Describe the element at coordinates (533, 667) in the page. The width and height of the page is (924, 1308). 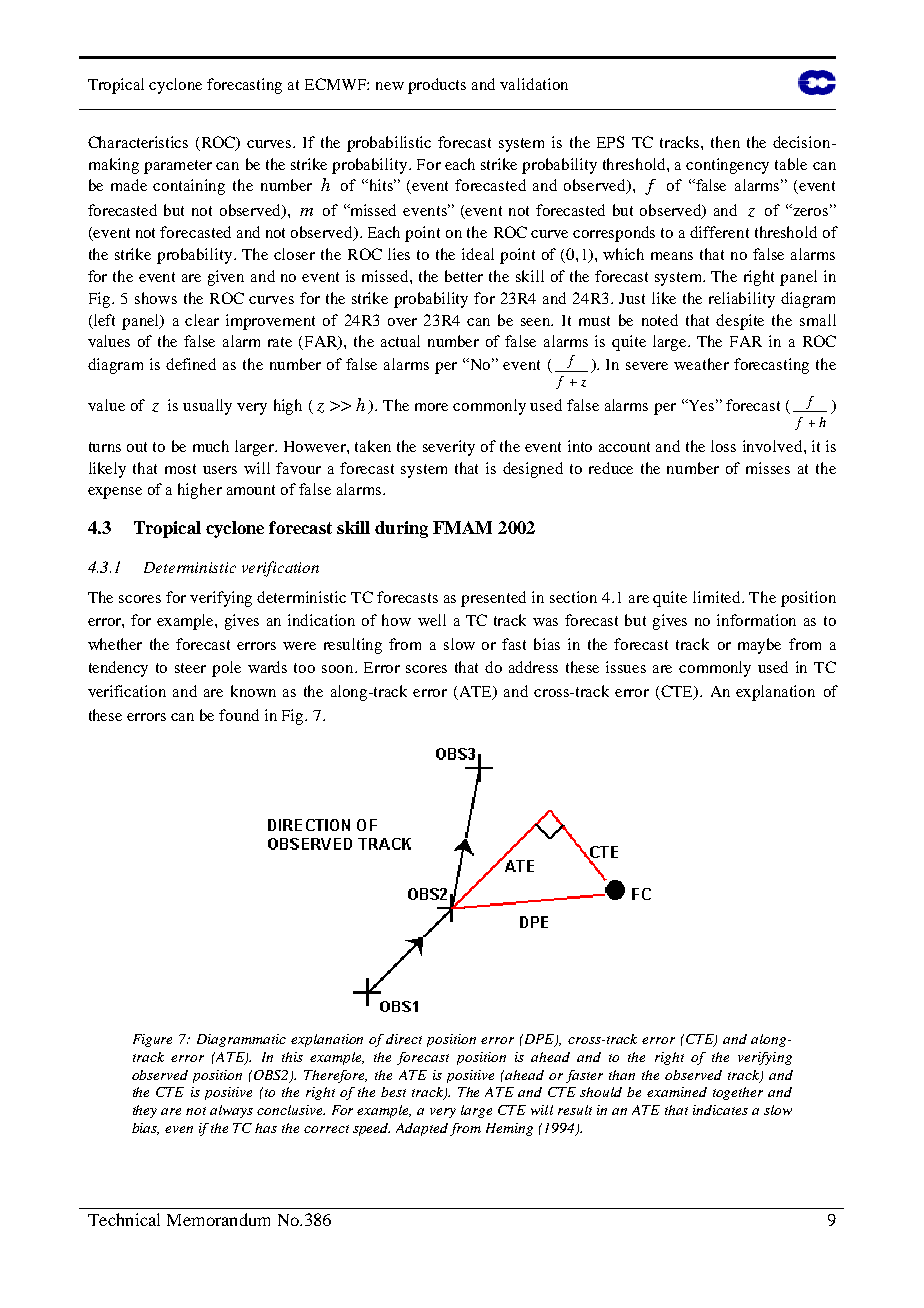
I see `address` at that location.
